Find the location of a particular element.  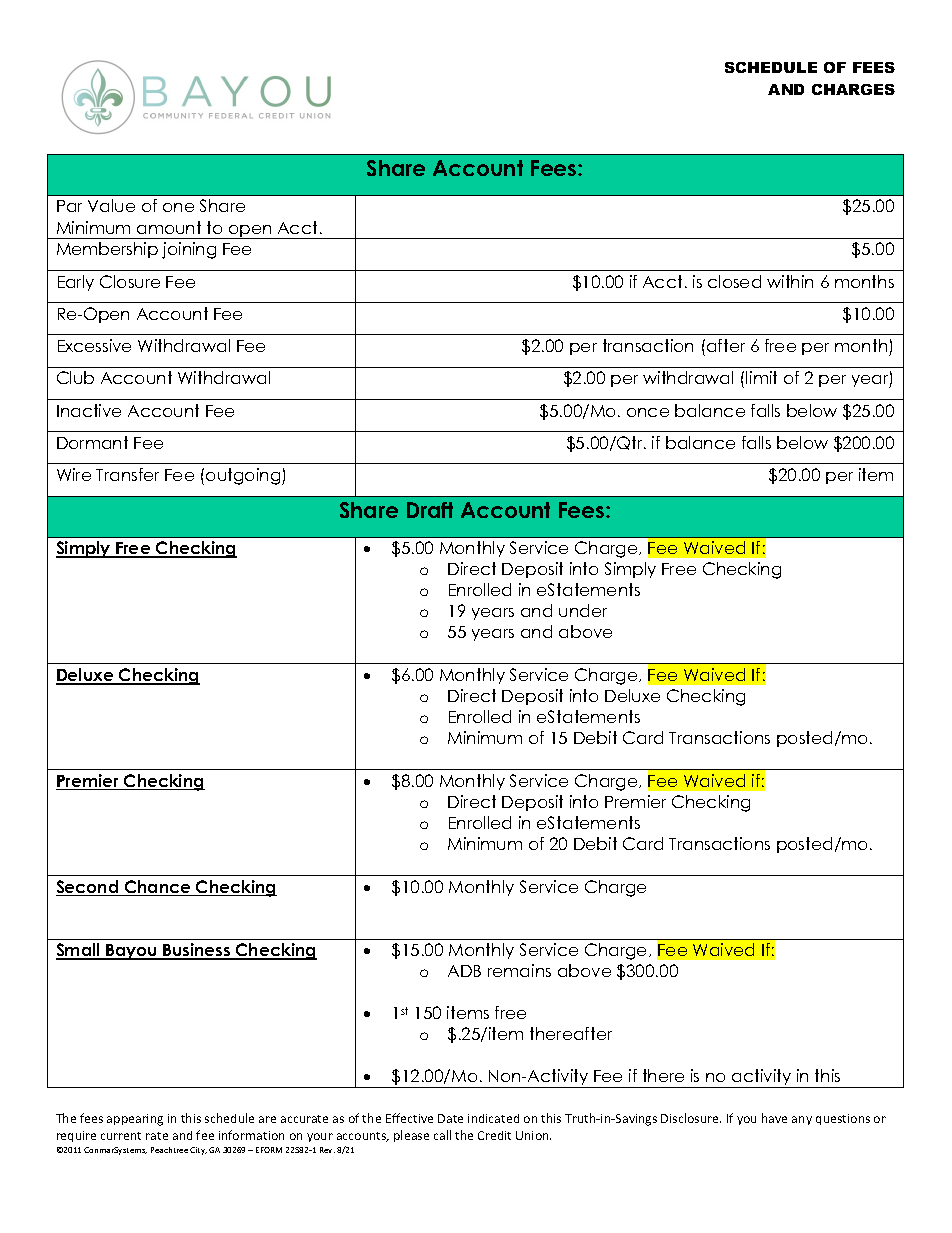

amount is located at coordinates (169, 227).
